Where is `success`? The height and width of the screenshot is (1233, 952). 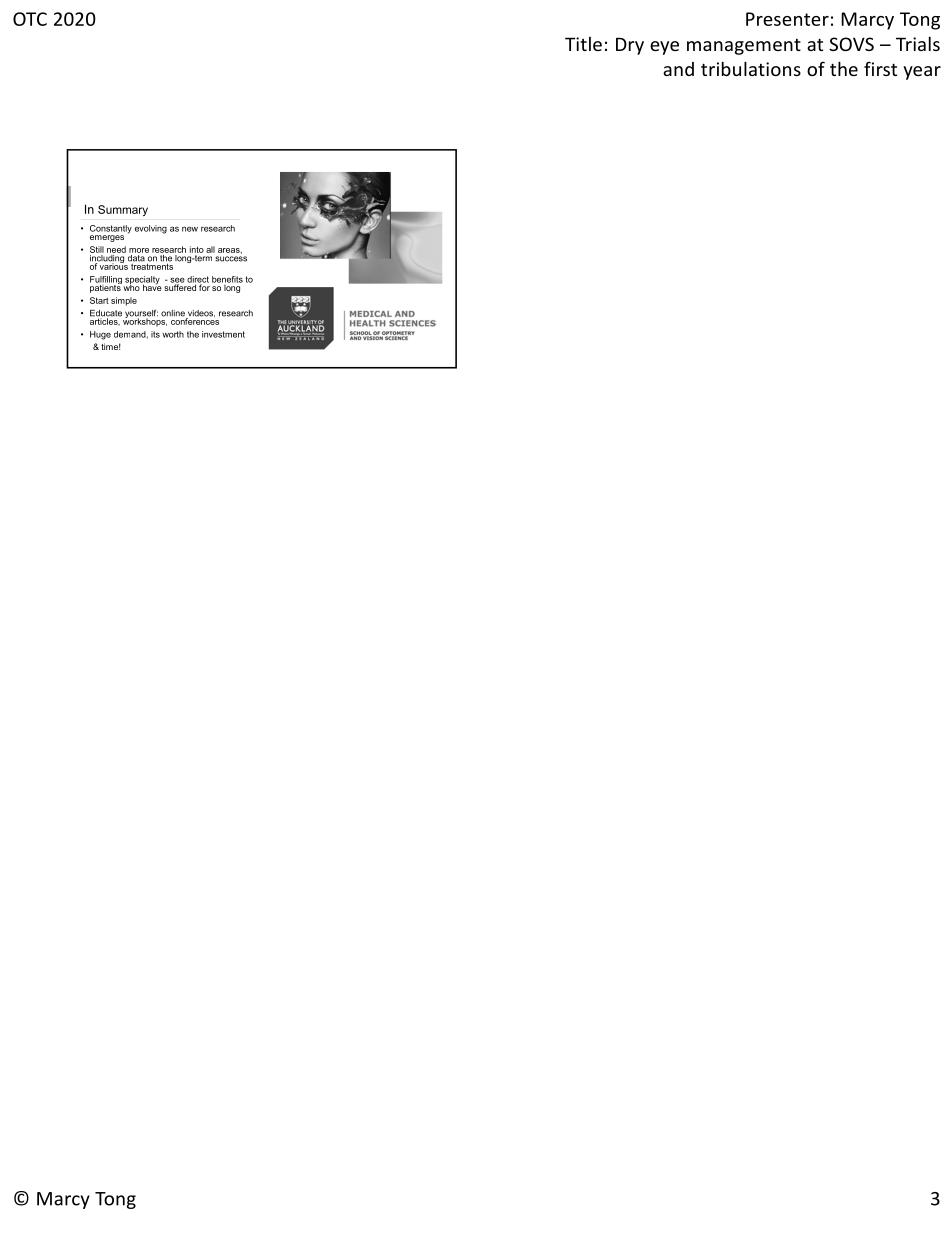
success is located at coordinates (231, 259).
